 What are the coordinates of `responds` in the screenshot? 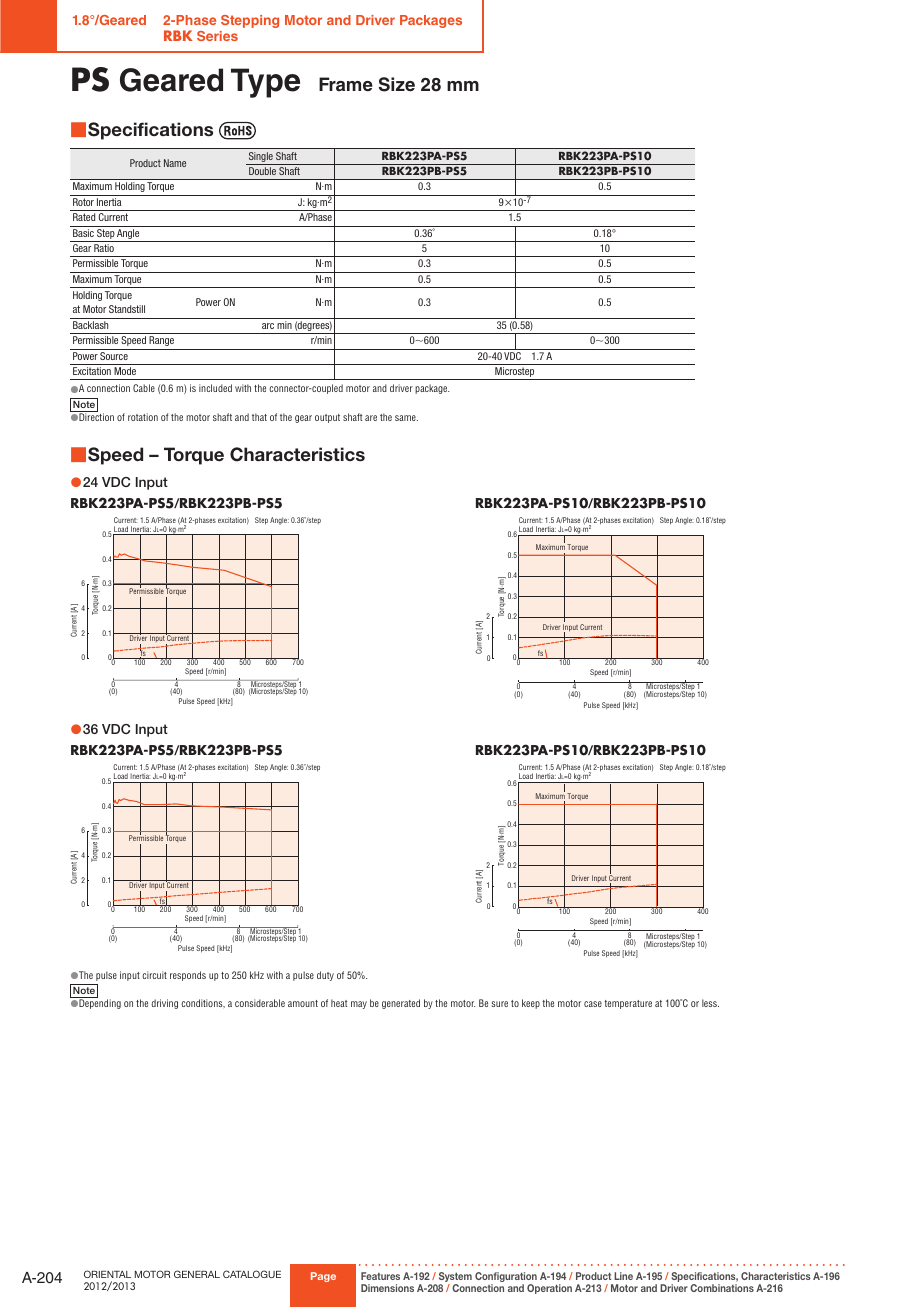 It's located at (188, 976).
